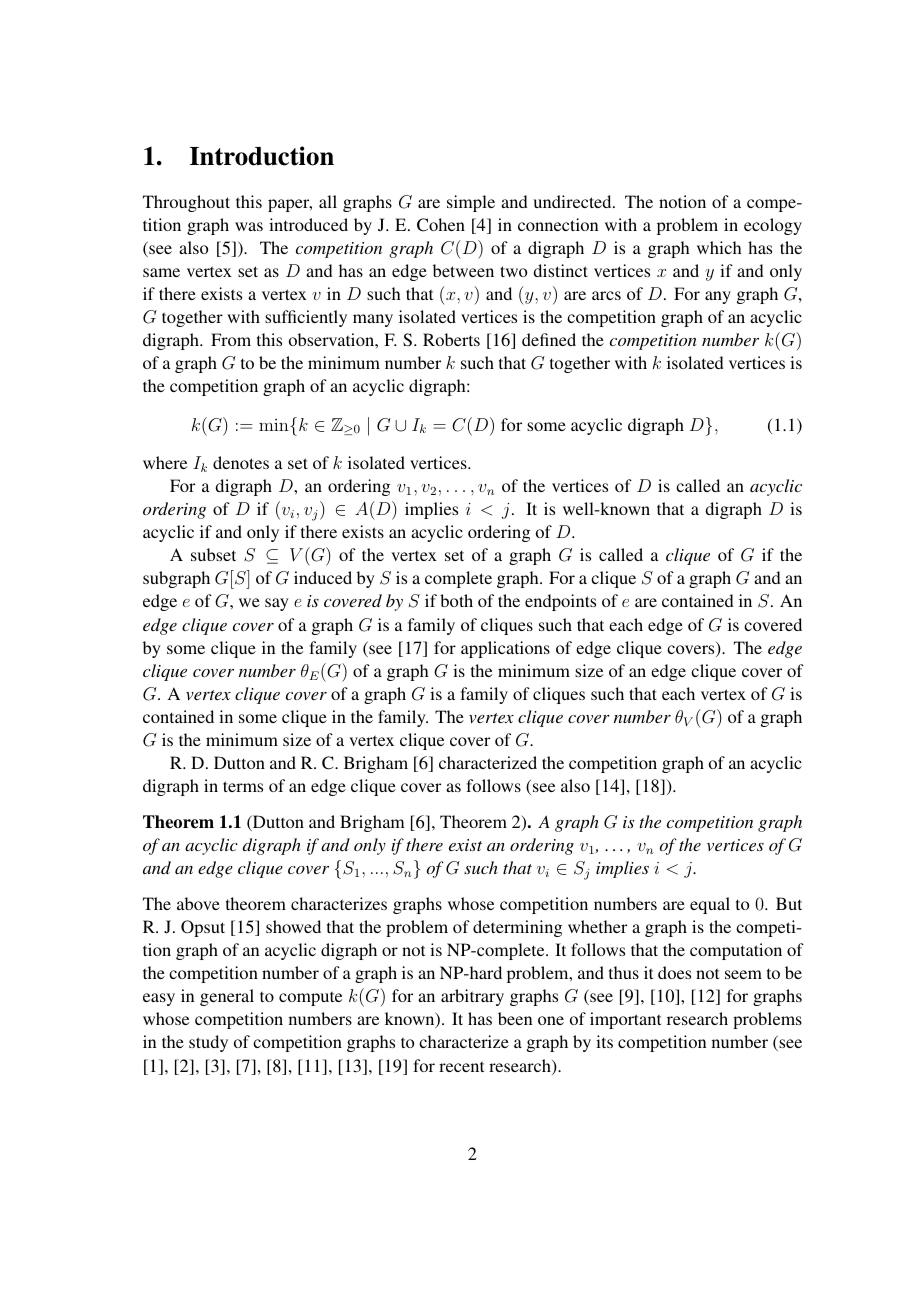 This page has width=924, height=1308. What do you see at coordinates (719, 247) in the page?
I see `which` at bounding box center [719, 247].
